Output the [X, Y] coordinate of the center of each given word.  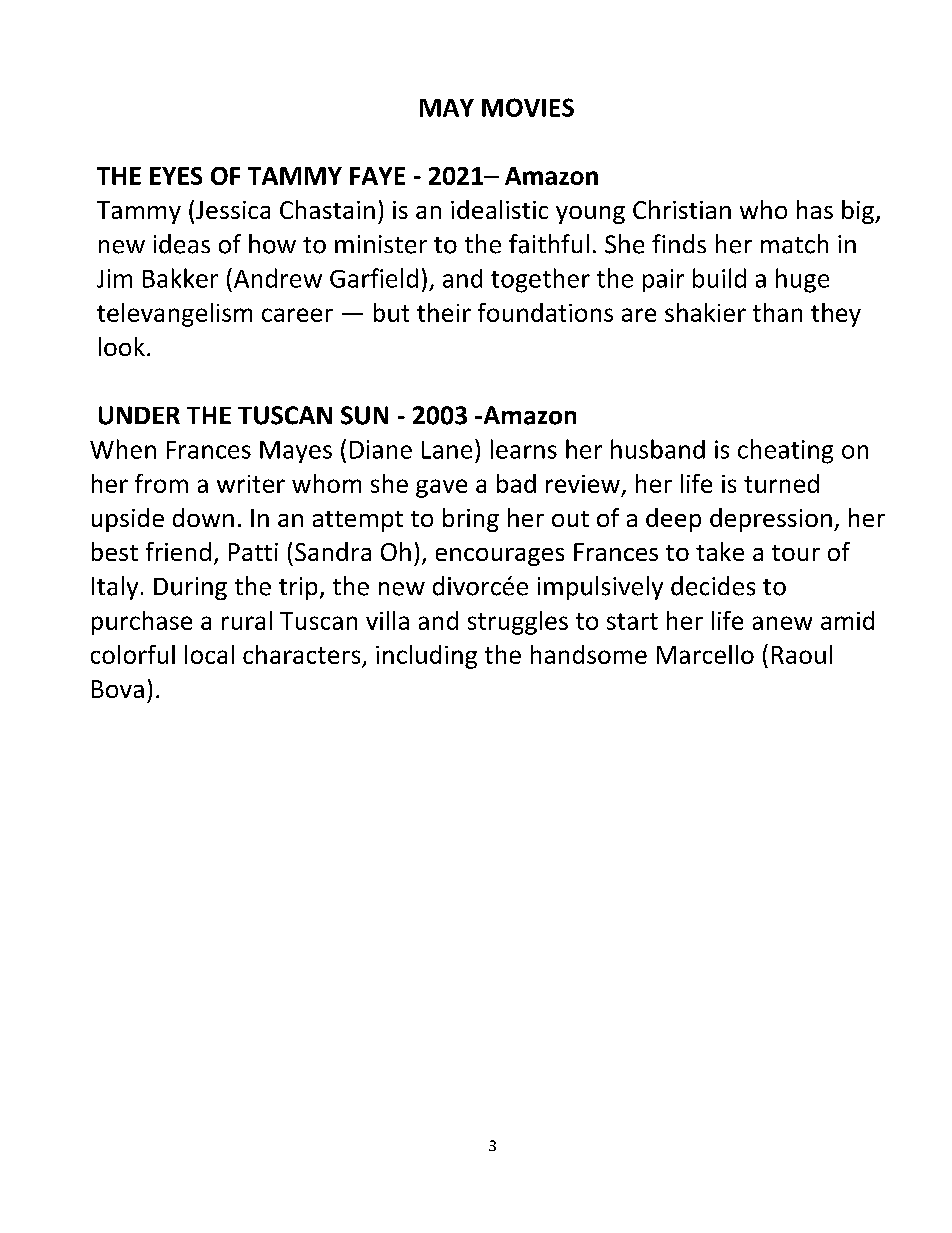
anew [782, 623]
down [203, 517]
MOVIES [528, 107]
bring [471, 520]
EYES [176, 176]
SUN [364, 415]
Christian [682, 209]
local [209, 654]
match [794, 244]
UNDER [139, 415]
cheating [785, 451]
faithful [549, 244]
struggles [518, 623]
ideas [182, 244]
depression [771, 520]
